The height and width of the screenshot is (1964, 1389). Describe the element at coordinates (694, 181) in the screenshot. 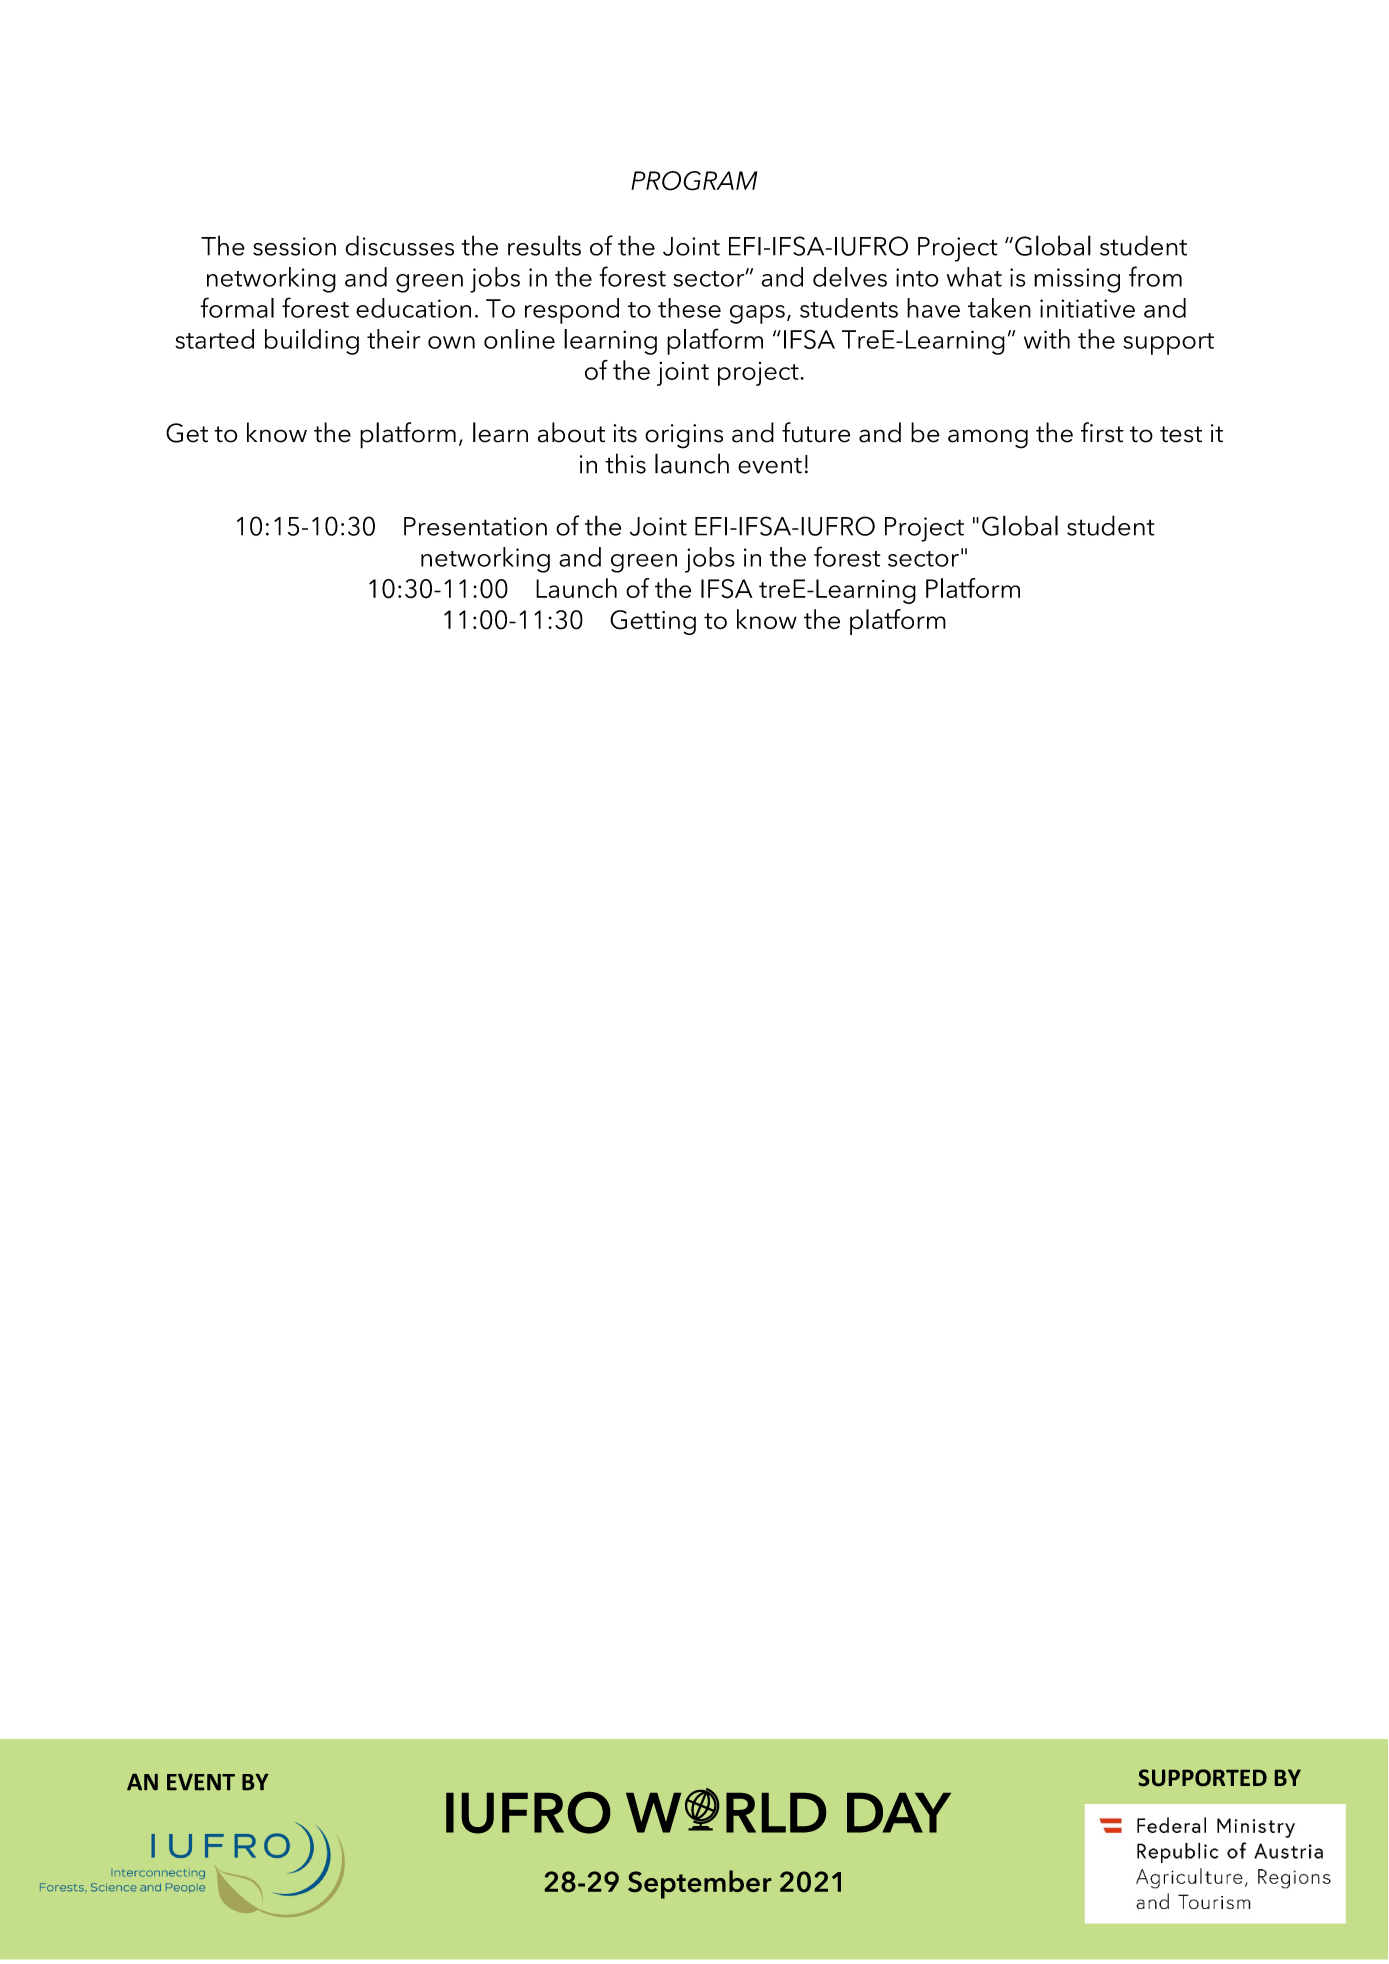

I see `PROGRAM` at that location.
